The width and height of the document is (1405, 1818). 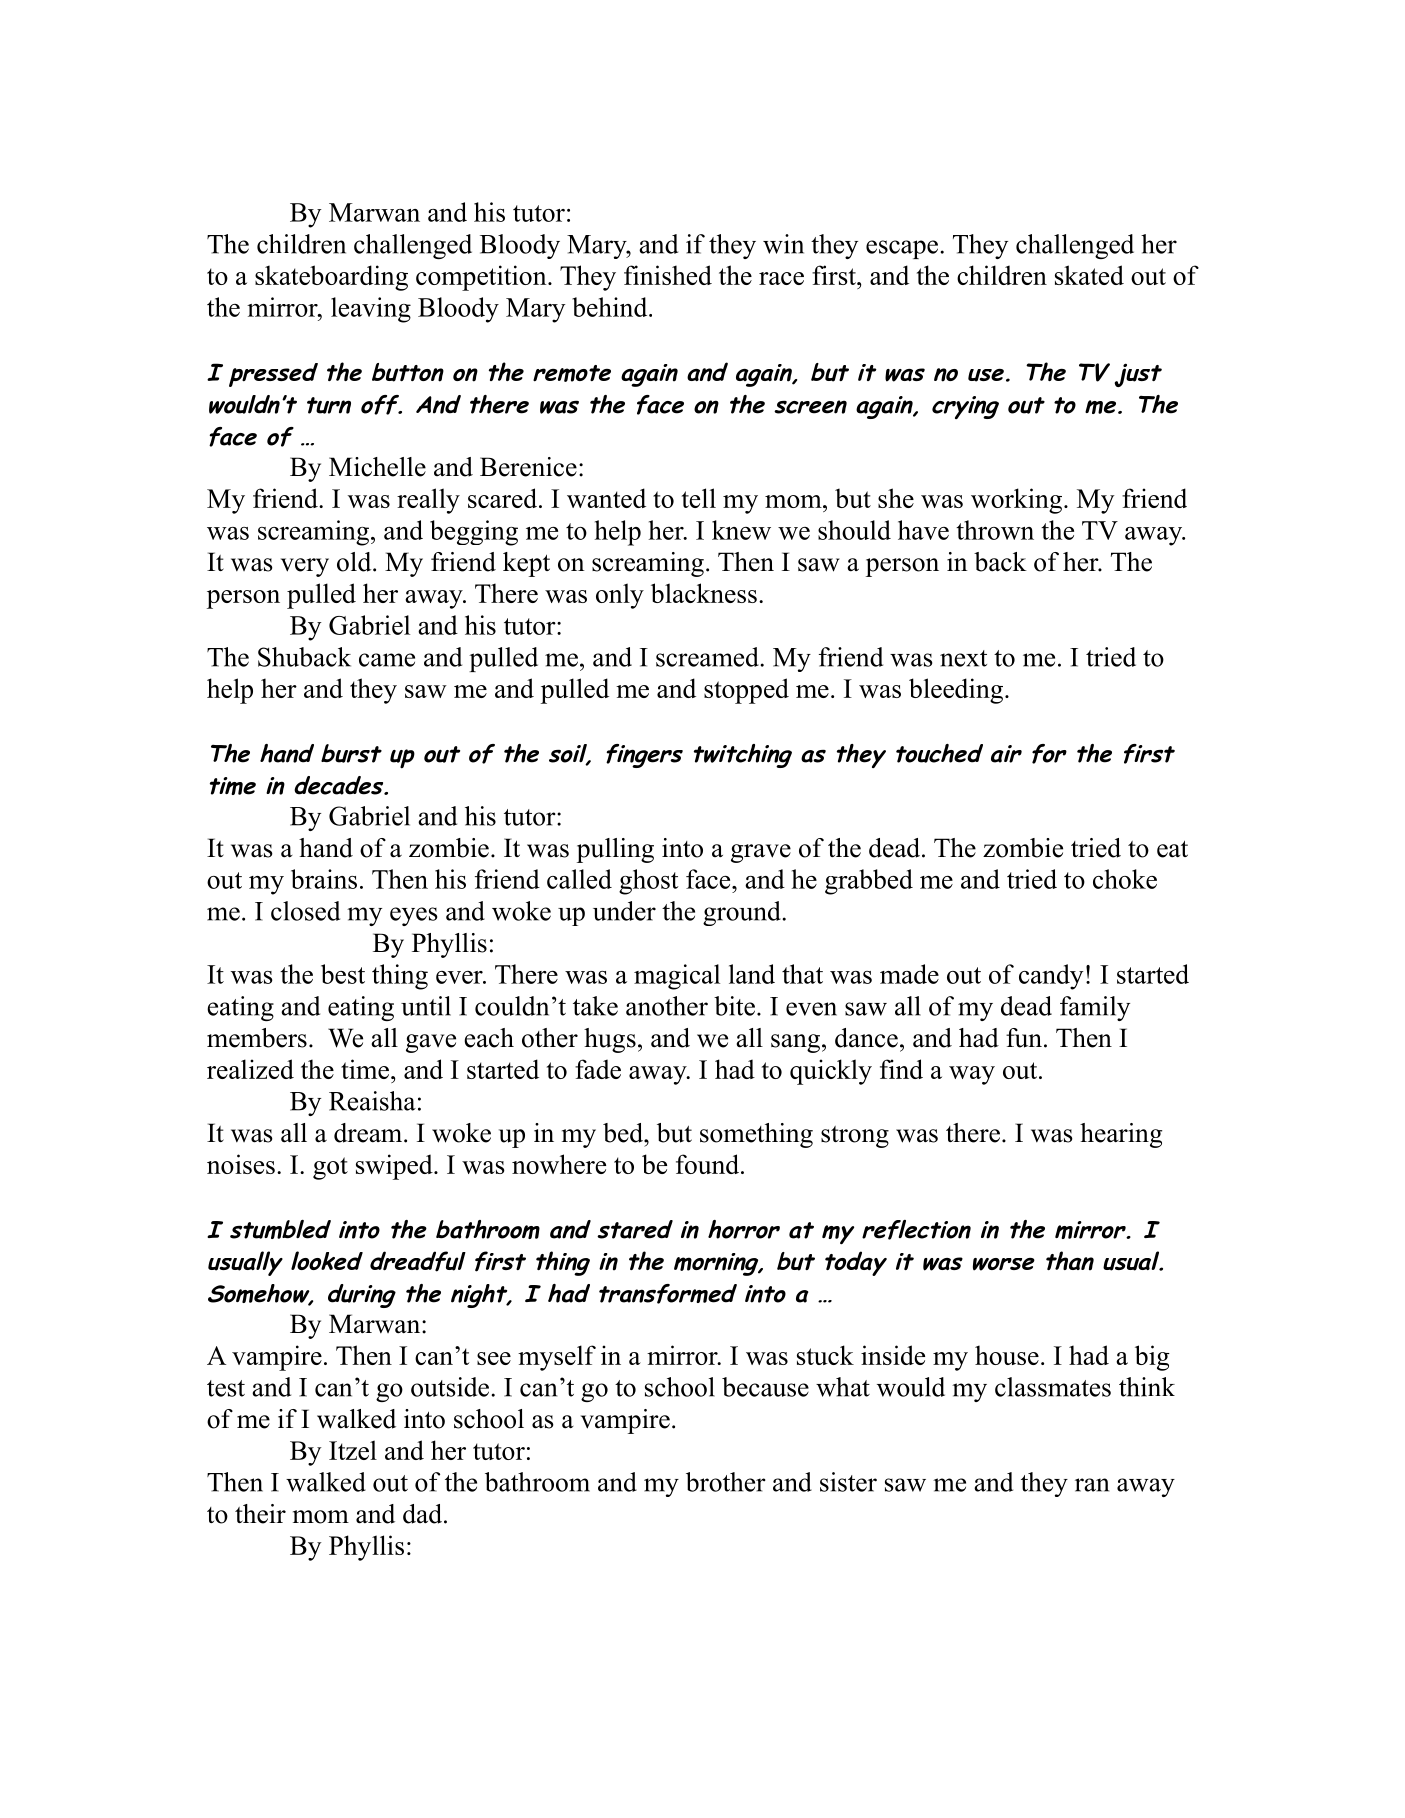 I want to click on their, so click(x=260, y=1514).
